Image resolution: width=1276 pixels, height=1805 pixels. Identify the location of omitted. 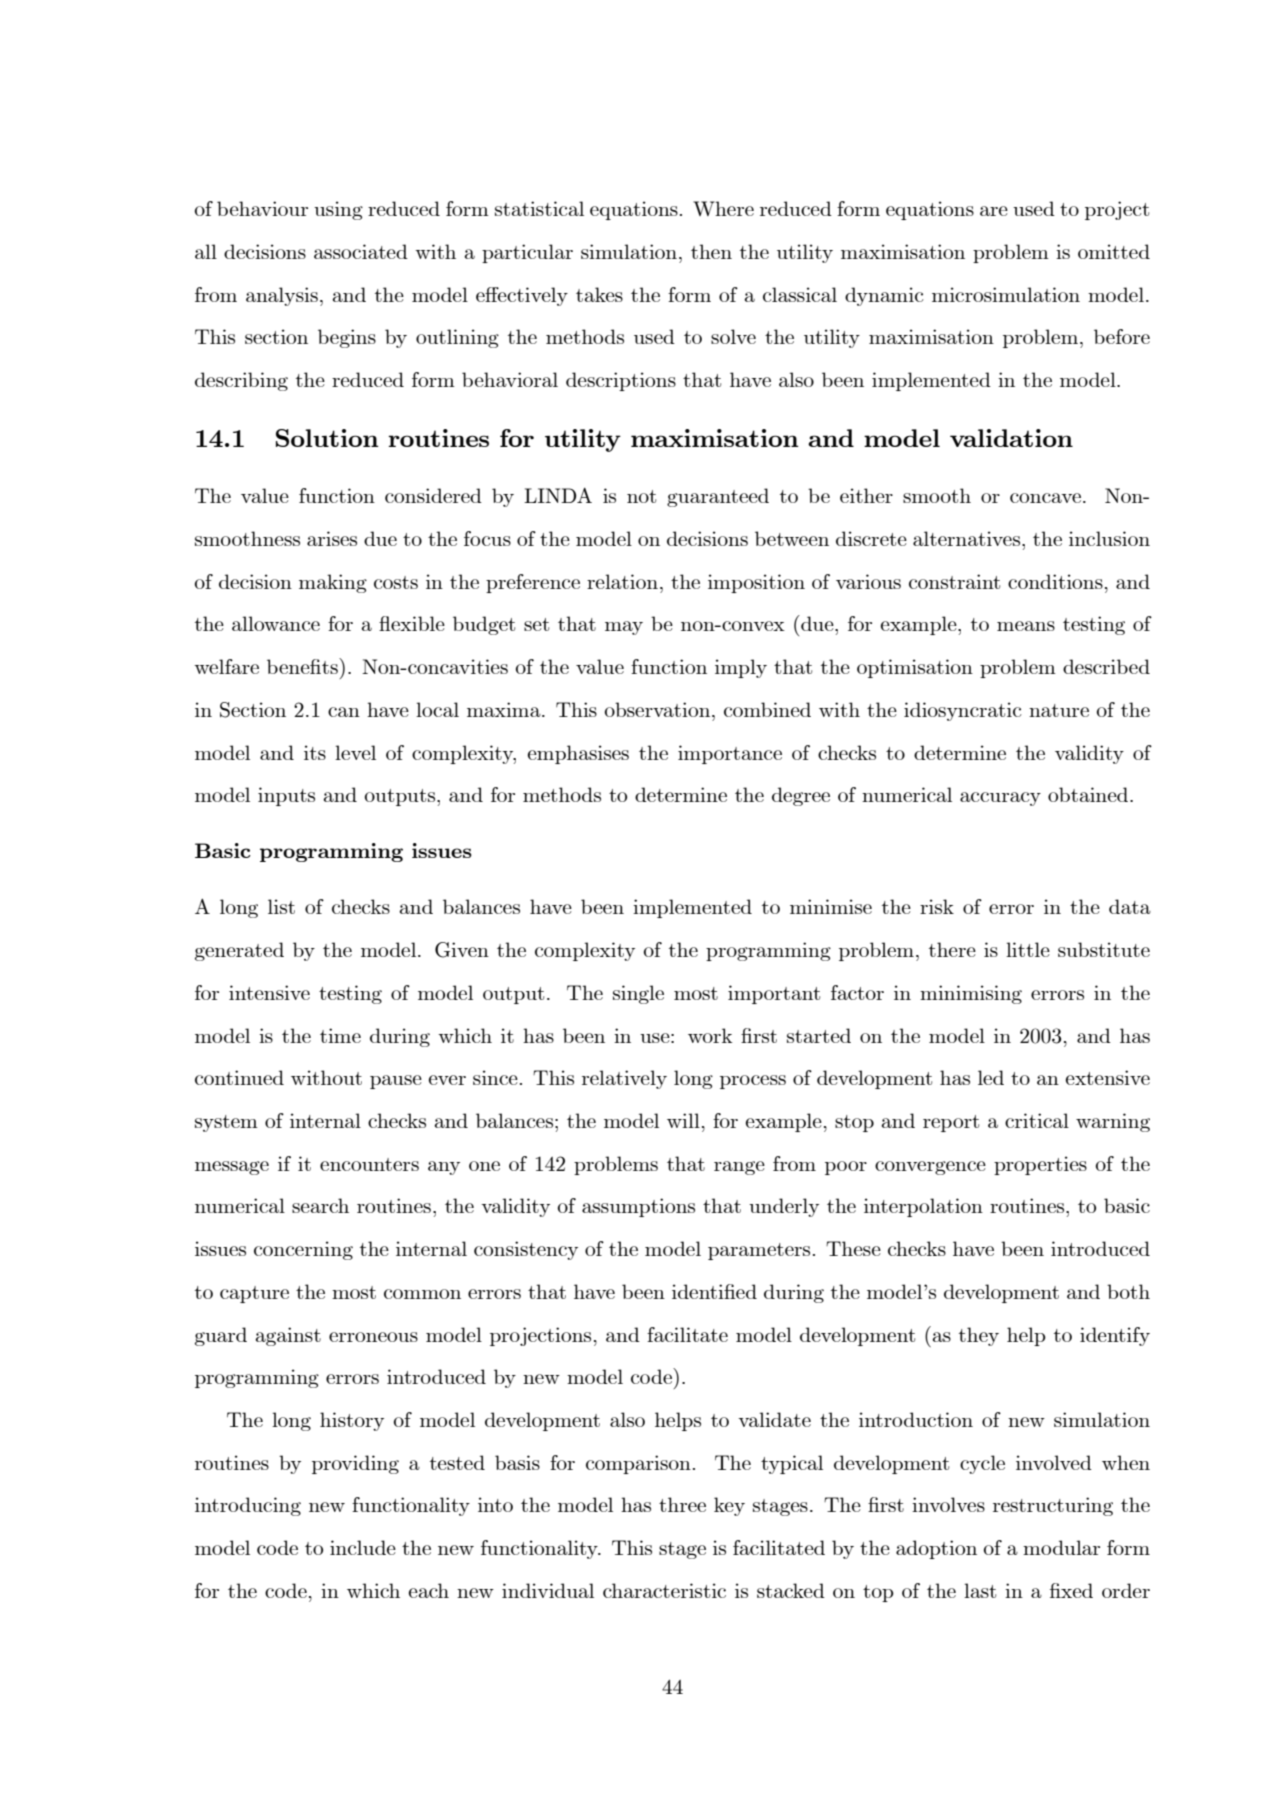
(1114, 251).
